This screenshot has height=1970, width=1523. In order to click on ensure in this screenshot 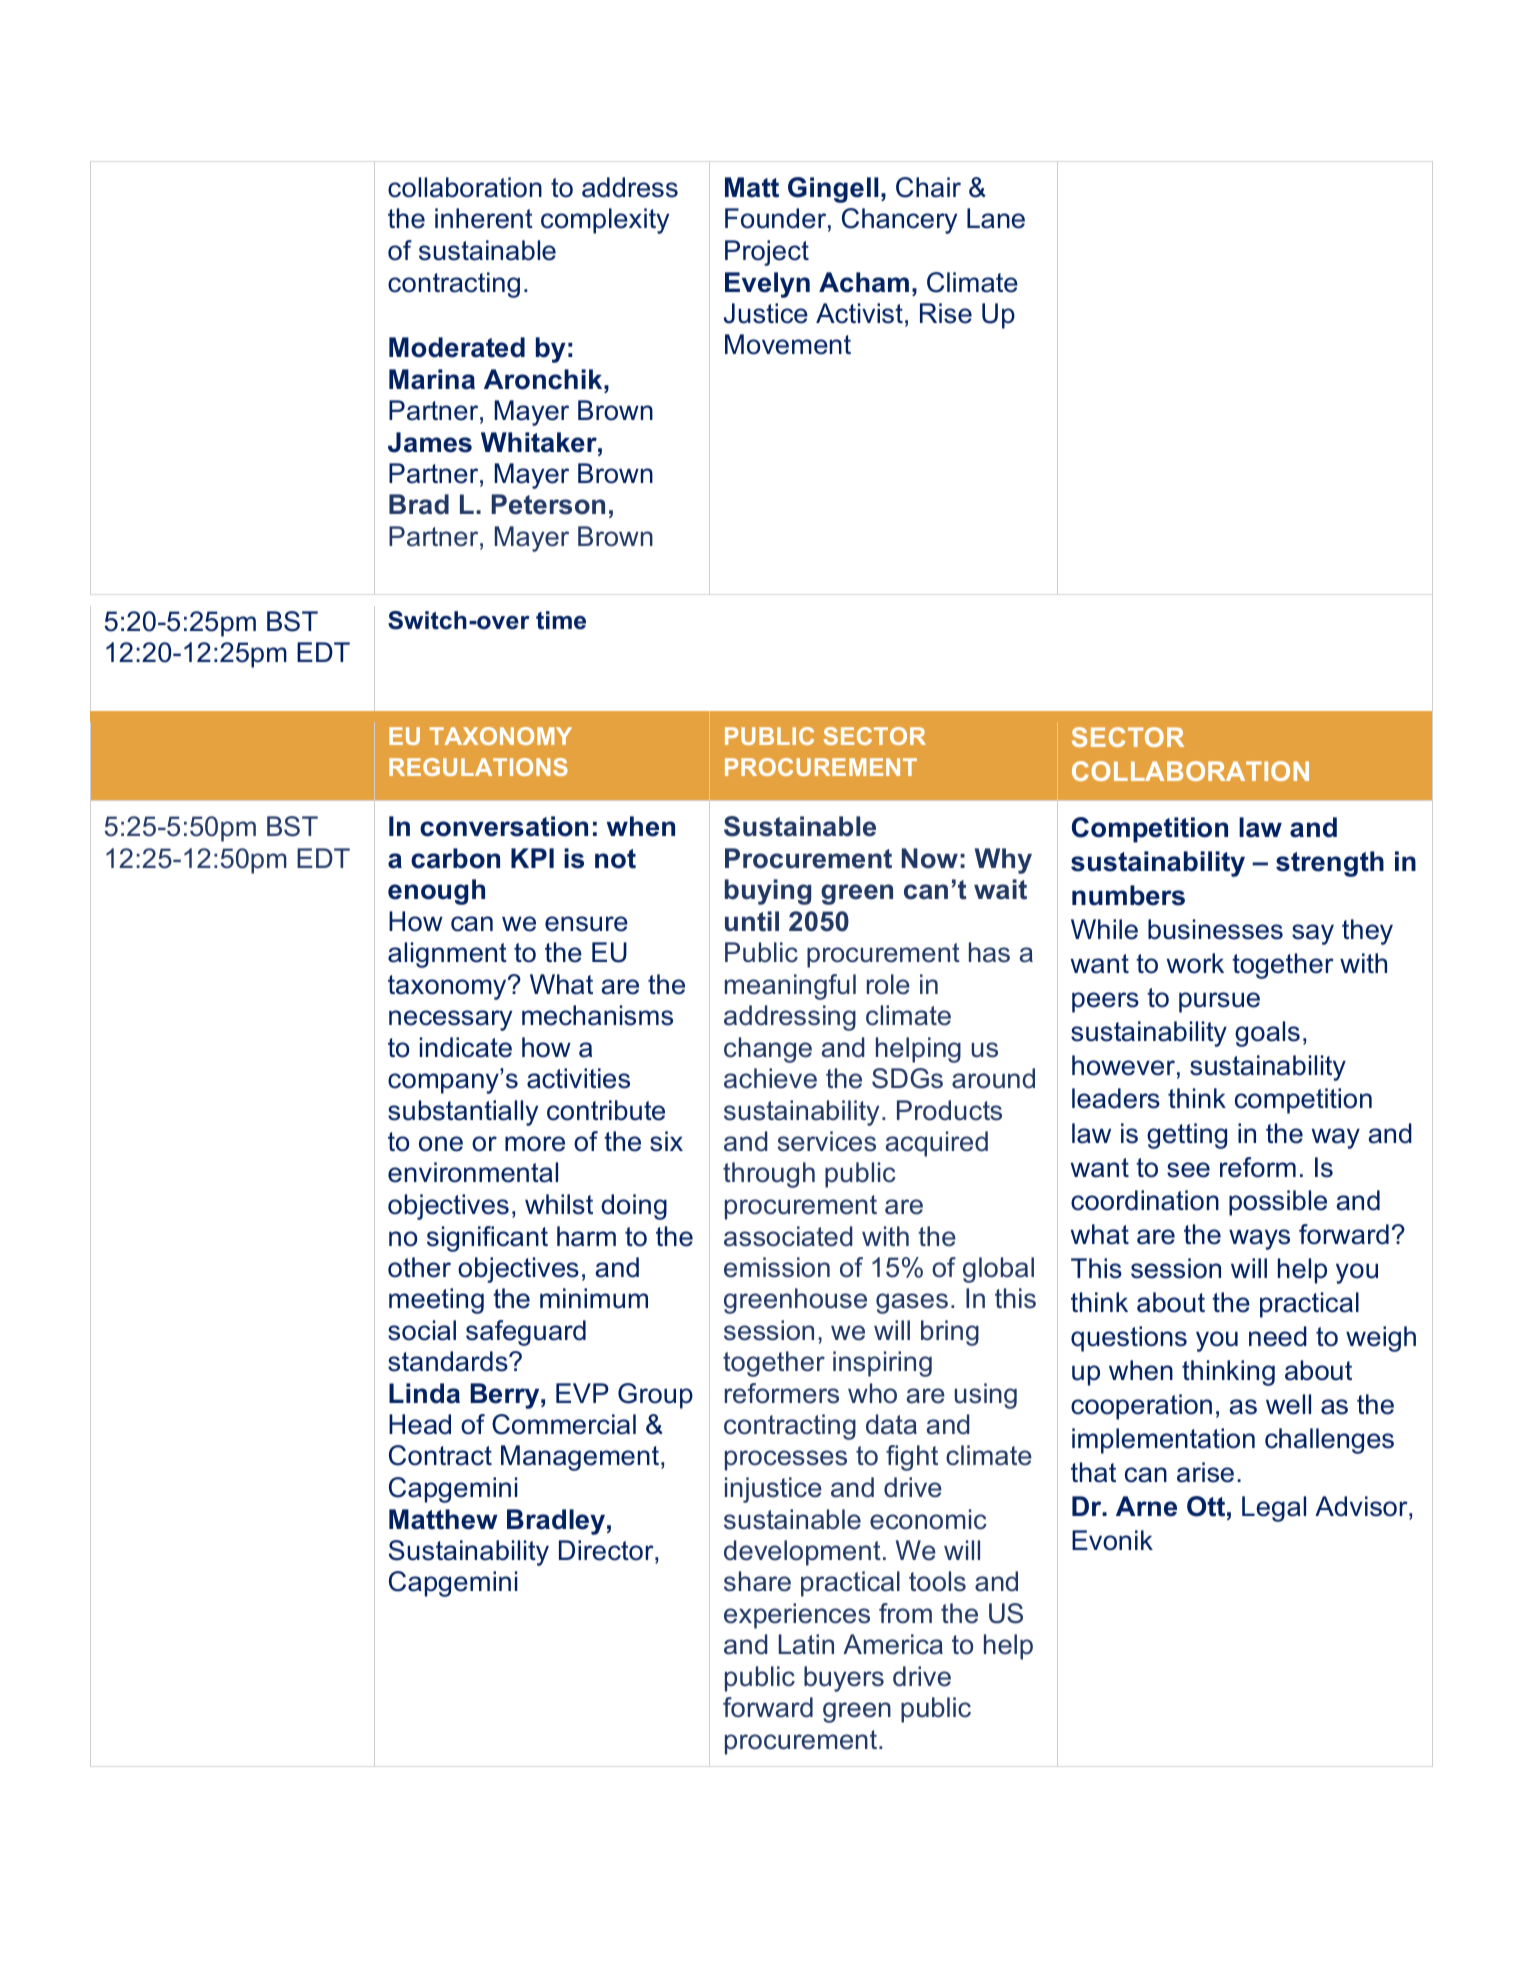, I will do `click(586, 924)`.
